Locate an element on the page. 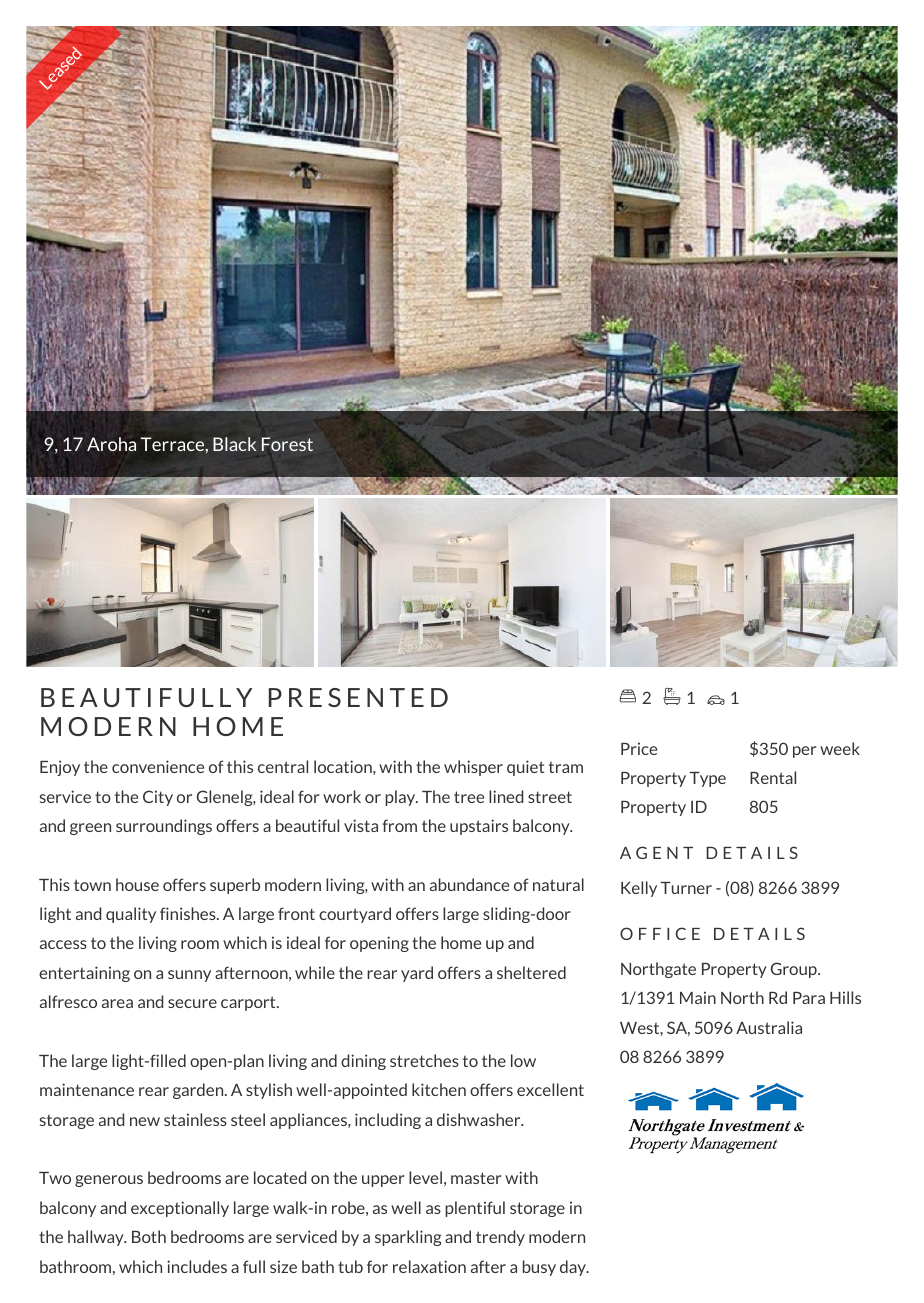 The width and height of the document is (924, 1303). convenience is located at coordinates (158, 766).
